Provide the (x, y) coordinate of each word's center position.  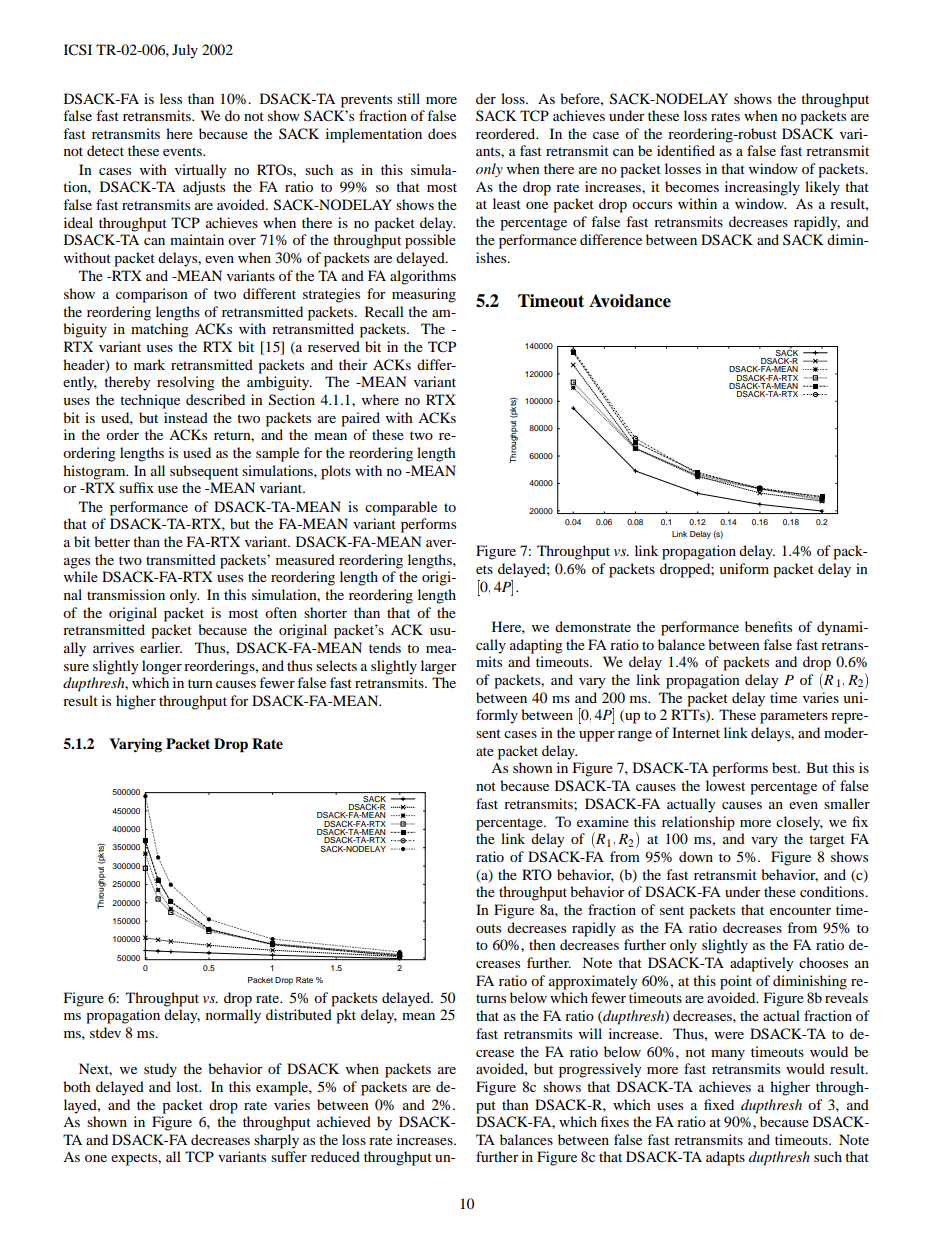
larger (439, 667)
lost (188, 1086)
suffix (136, 487)
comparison (152, 295)
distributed (299, 1014)
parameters (794, 717)
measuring (424, 295)
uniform (744, 568)
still (408, 98)
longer (162, 667)
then (542, 944)
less (171, 98)
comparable (401, 508)
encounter (800, 910)
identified (686, 150)
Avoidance (630, 301)
